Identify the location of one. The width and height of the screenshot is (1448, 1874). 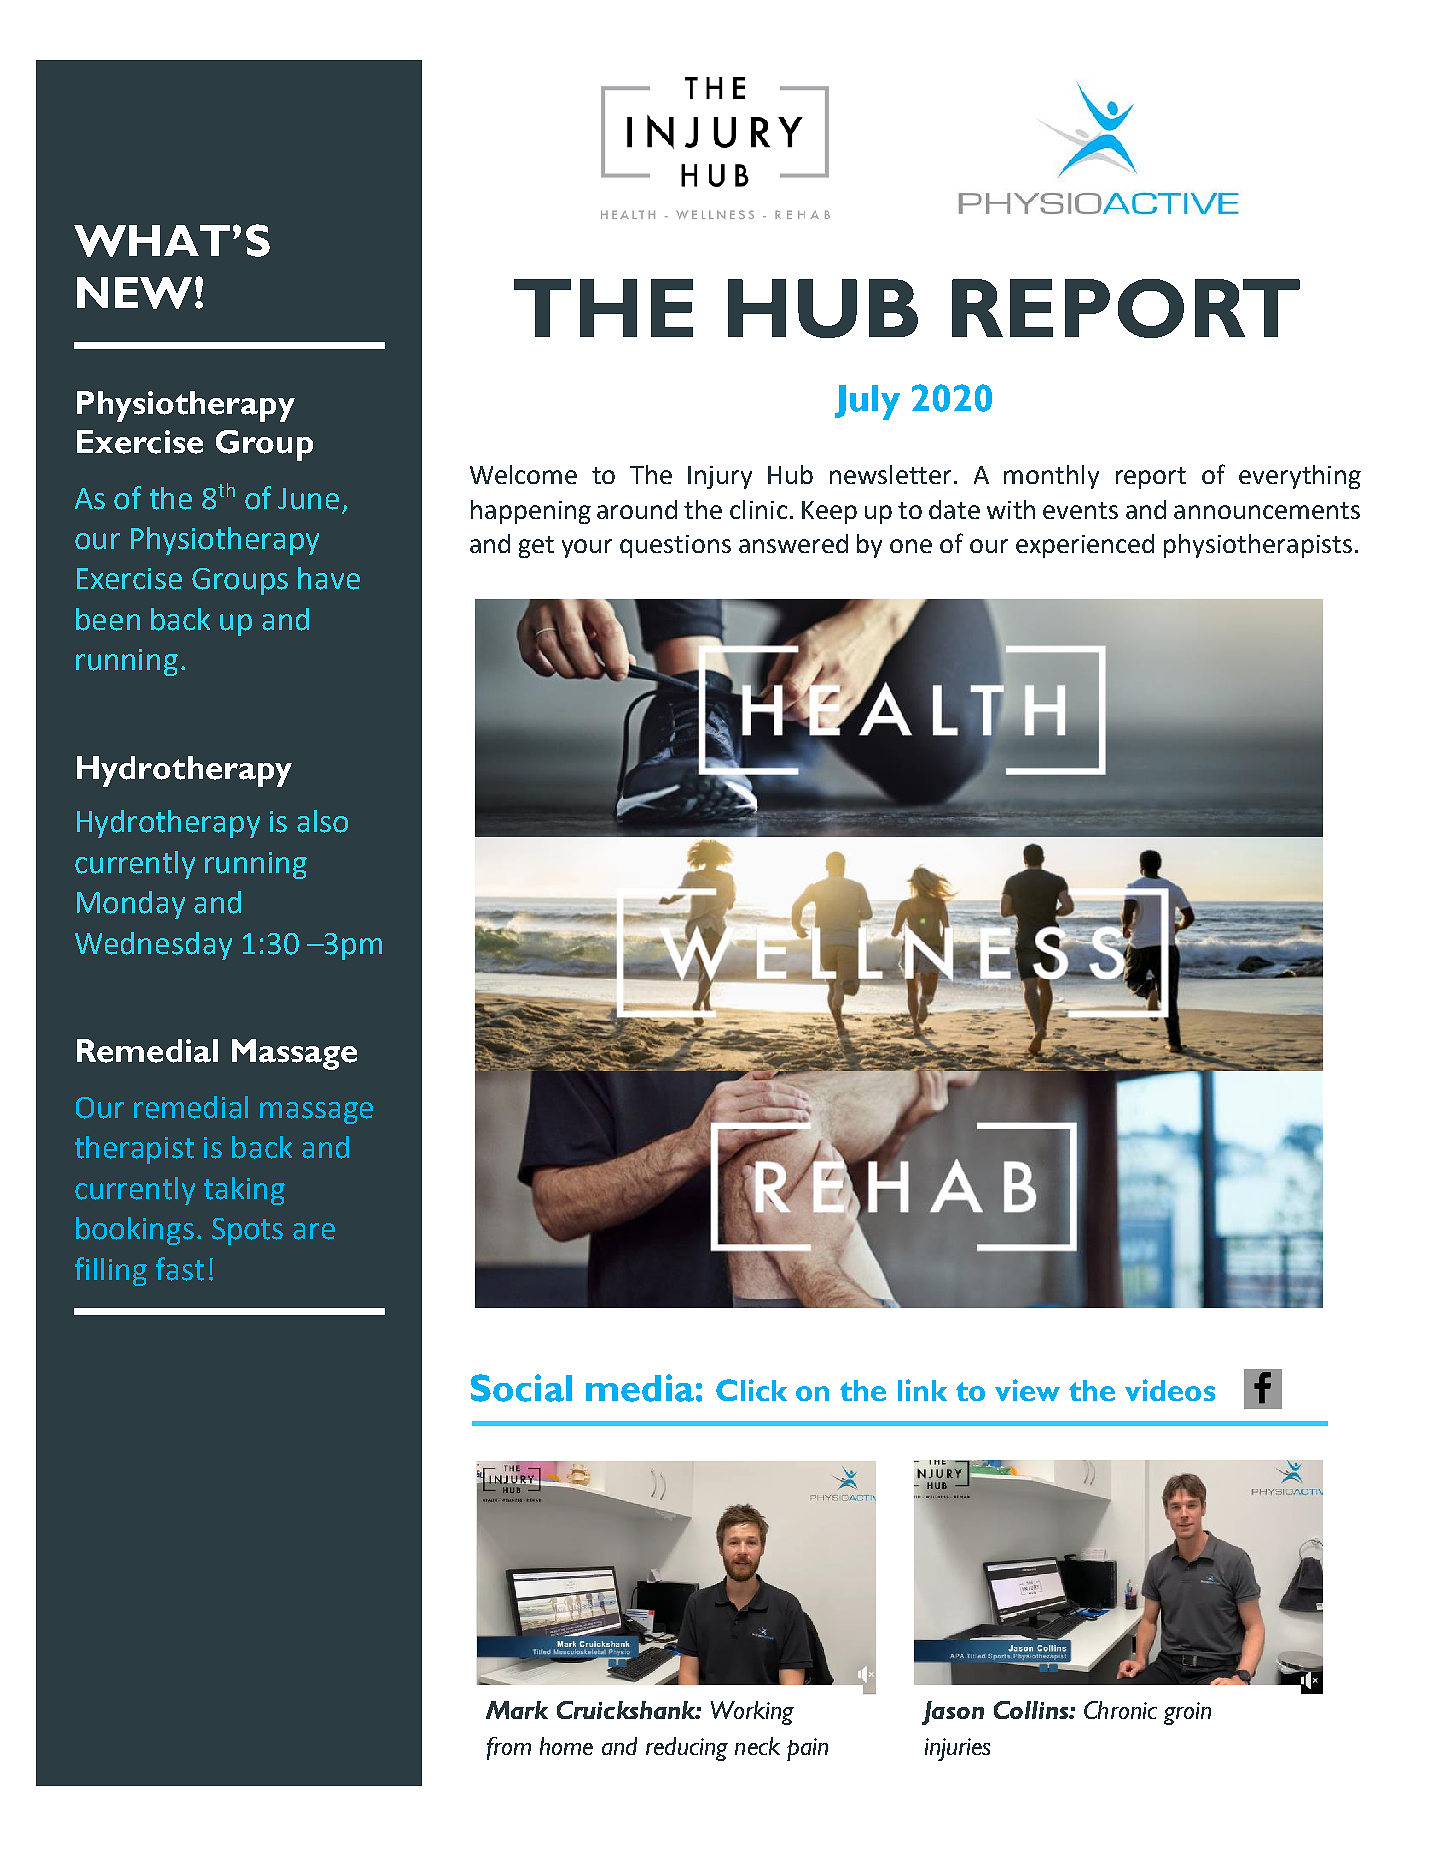
(911, 546).
